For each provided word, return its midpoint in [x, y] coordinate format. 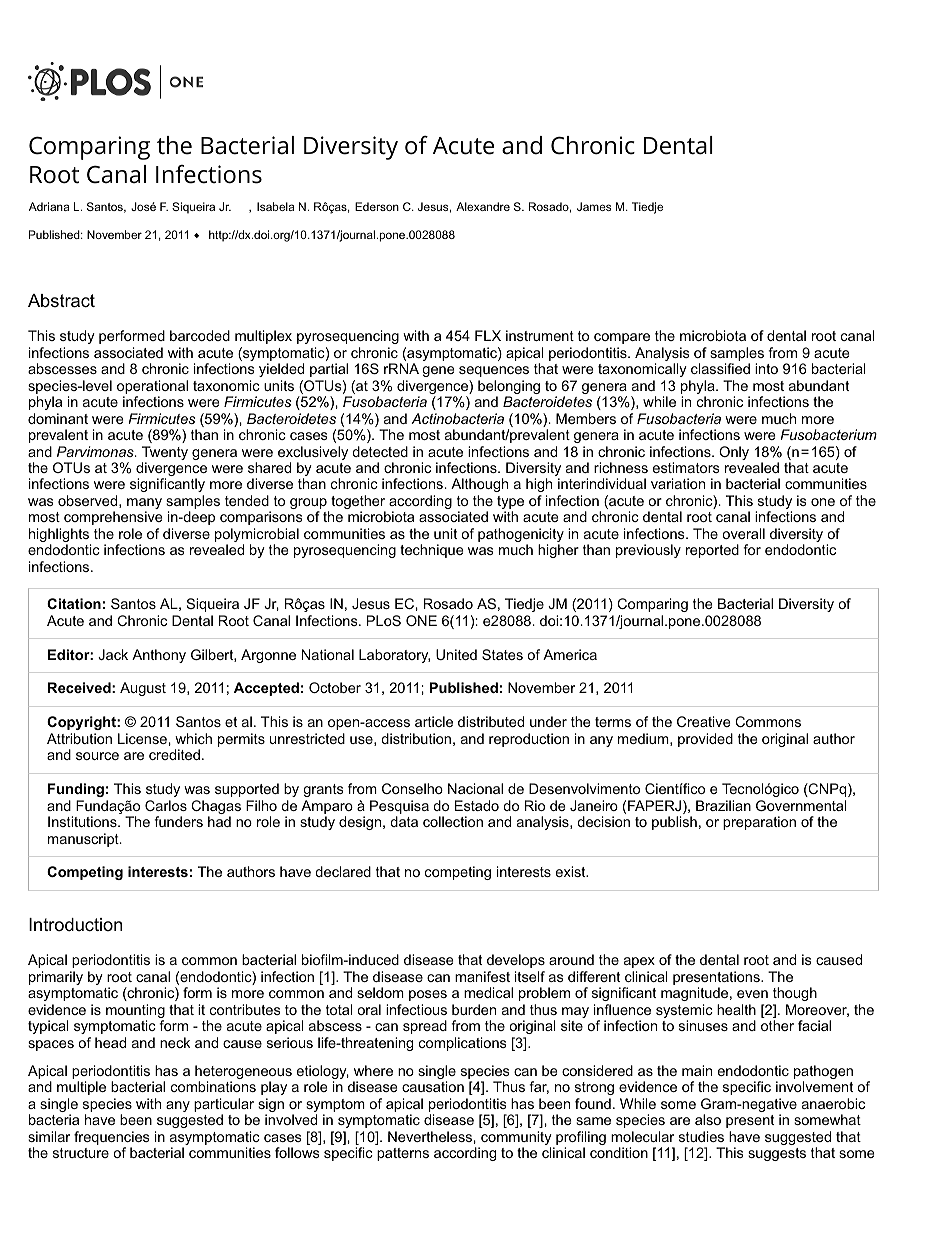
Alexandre [483, 206]
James [594, 206]
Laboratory [394, 656]
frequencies [112, 1139]
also [708, 1119]
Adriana [49, 206]
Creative [703, 721]
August [143, 689]
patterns [403, 1154]
